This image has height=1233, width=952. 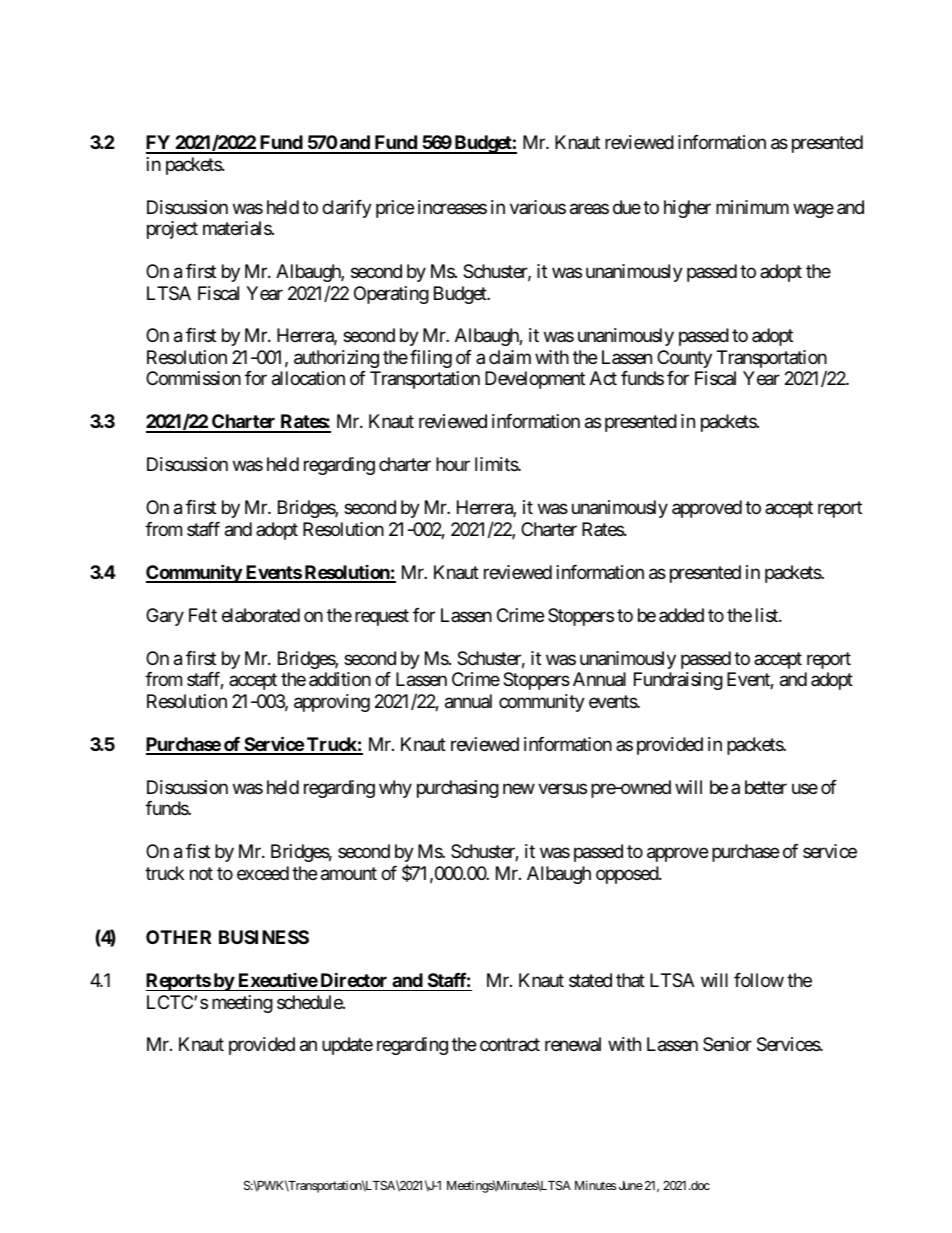 What do you see at coordinates (766, 787) in the image?
I see `better` at bounding box center [766, 787].
